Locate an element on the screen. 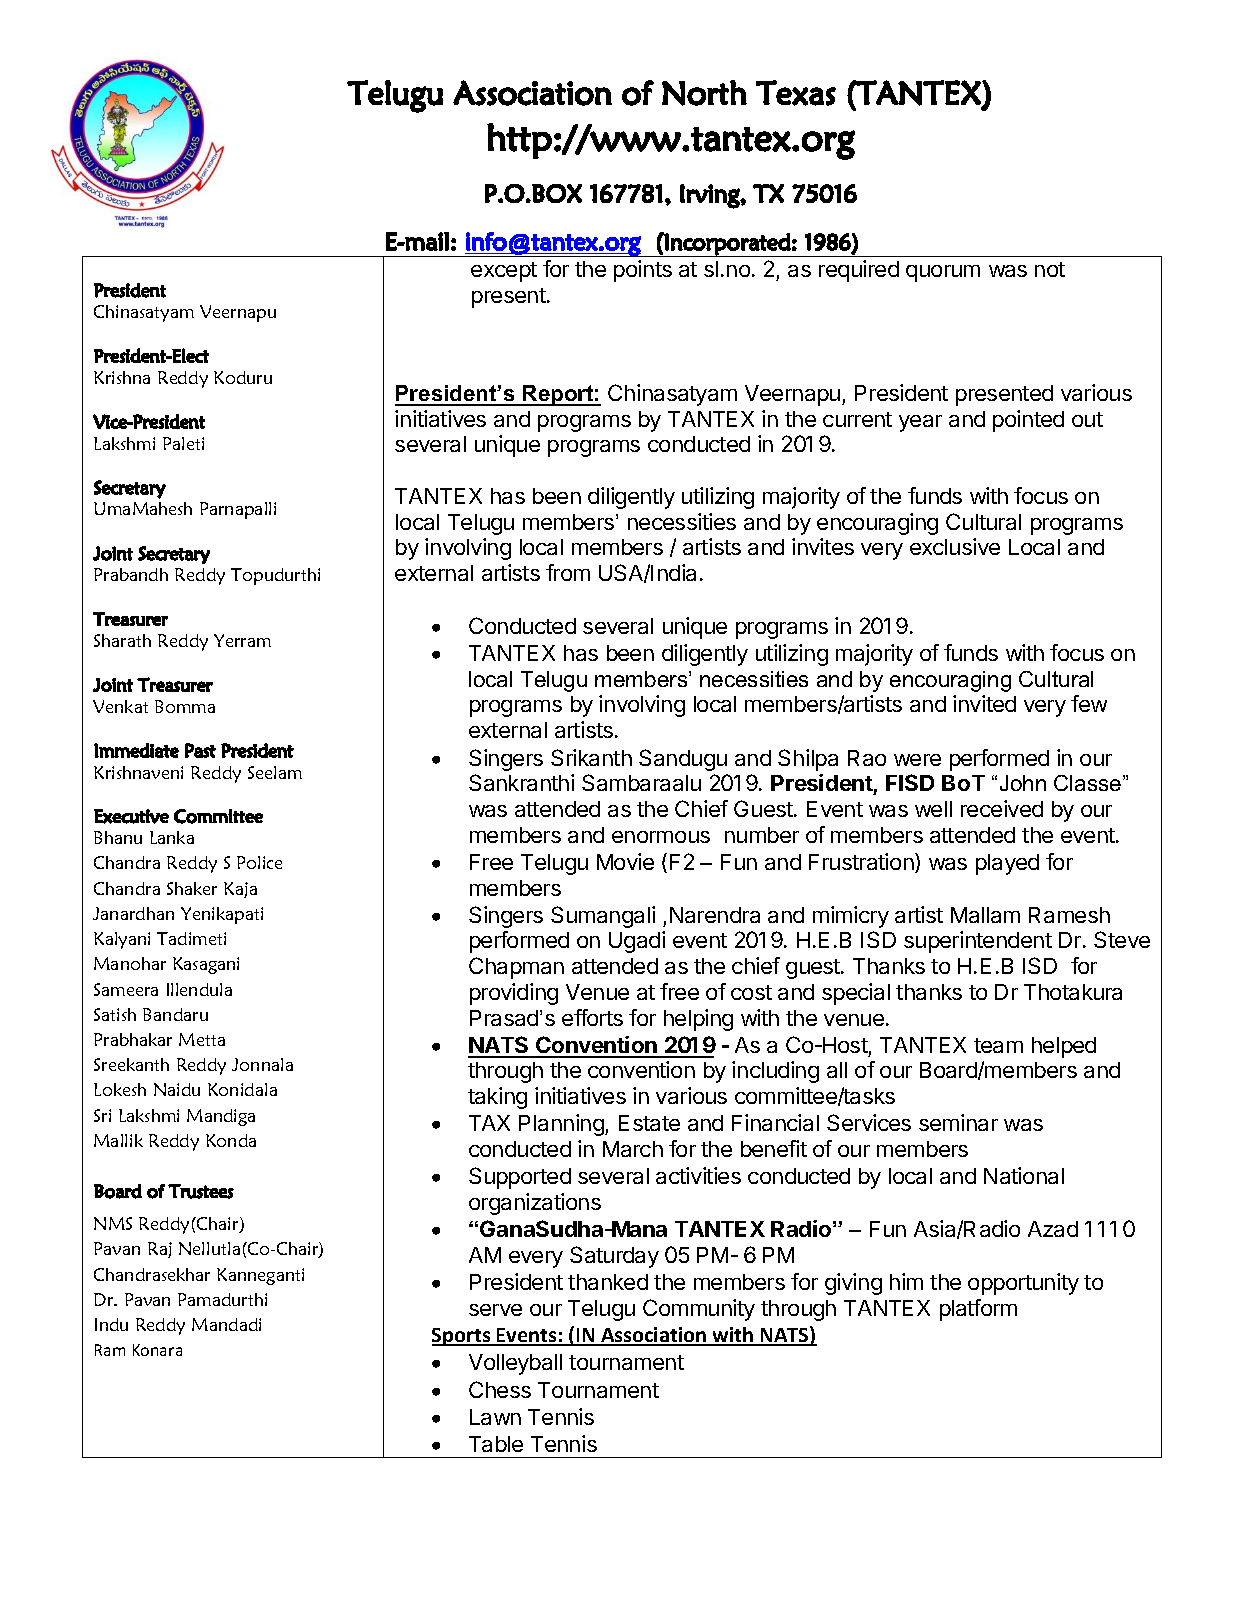  efforts is located at coordinates (592, 1017).
